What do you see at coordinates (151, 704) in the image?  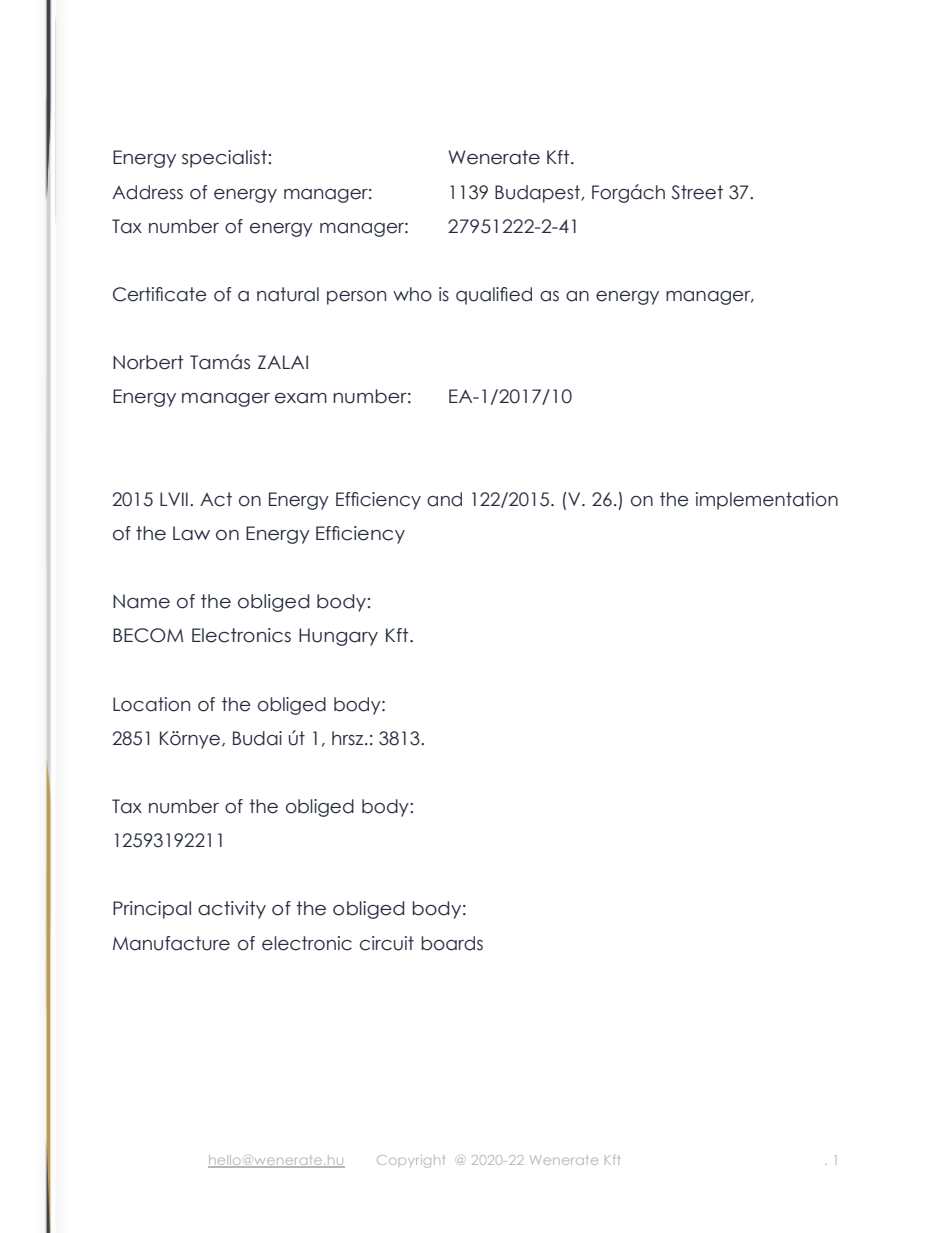 I see `Location` at bounding box center [151, 704].
